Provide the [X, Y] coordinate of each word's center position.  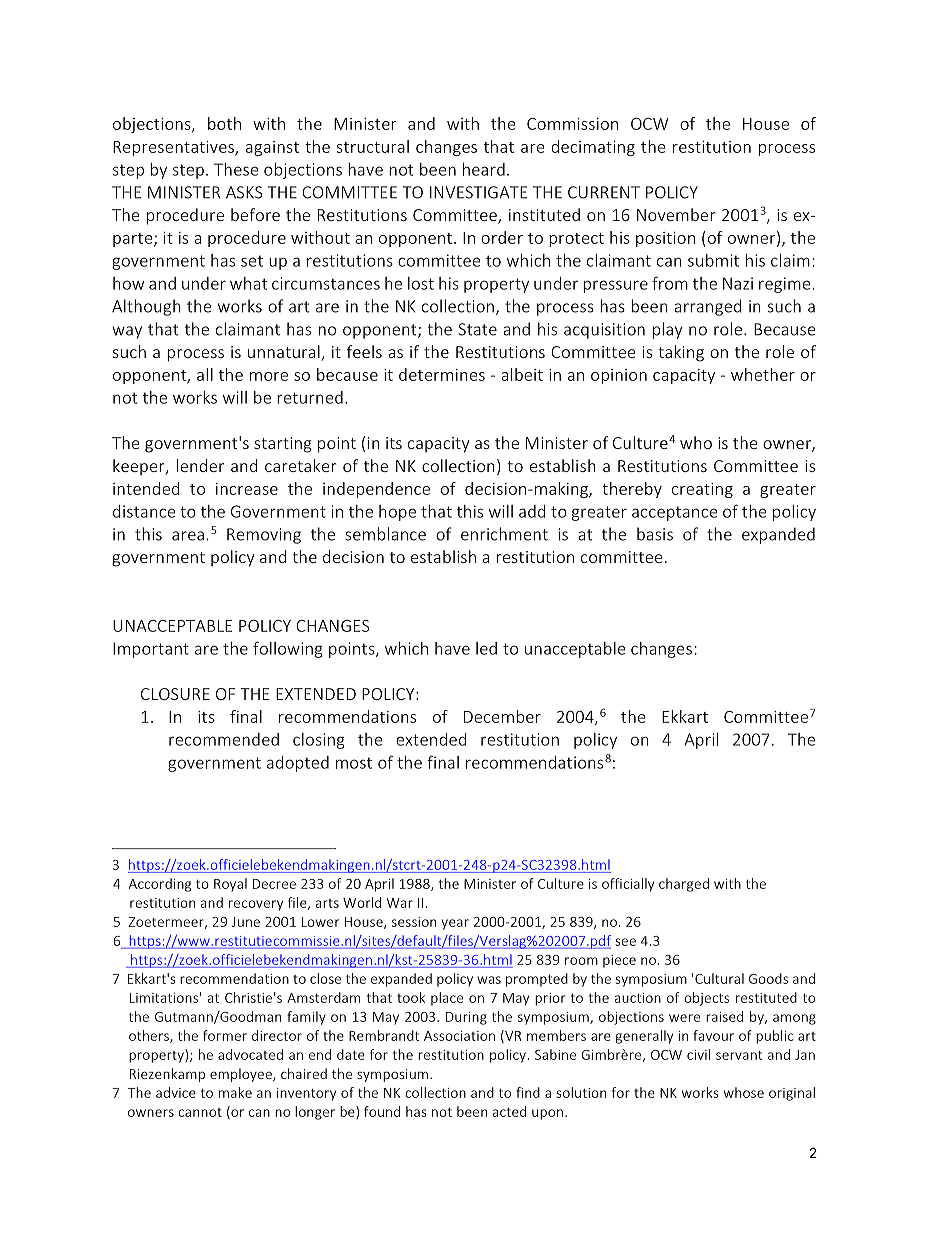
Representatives [174, 148]
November [676, 214]
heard [484, 169]
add [532, 511]
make [235, 1092]
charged [684, 885]
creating [702, 490]
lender [200, 465]
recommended [224, 739]
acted [509, 1111]
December [502, 716]
